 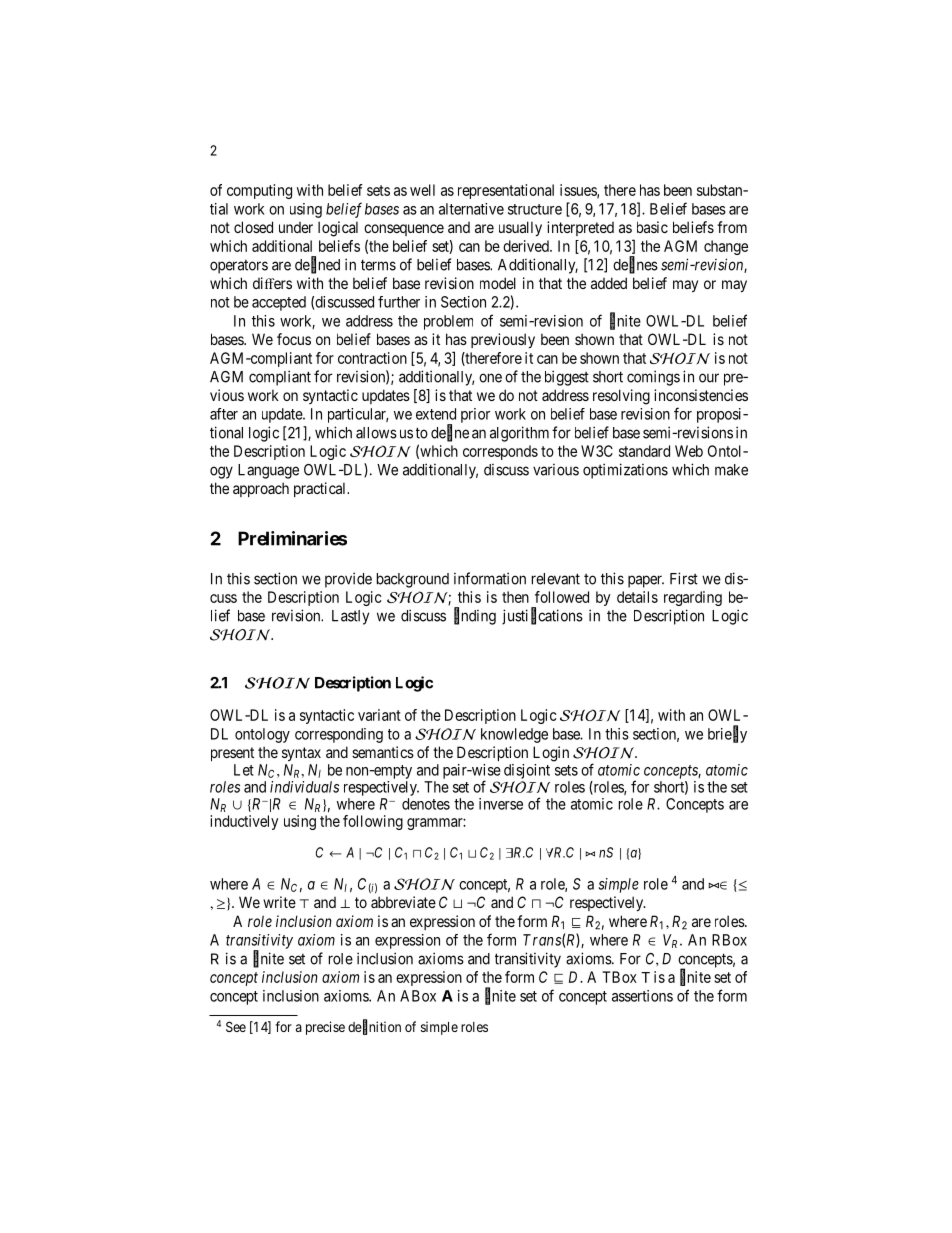 I want to click on individuals, so click(x=304, y=787).
